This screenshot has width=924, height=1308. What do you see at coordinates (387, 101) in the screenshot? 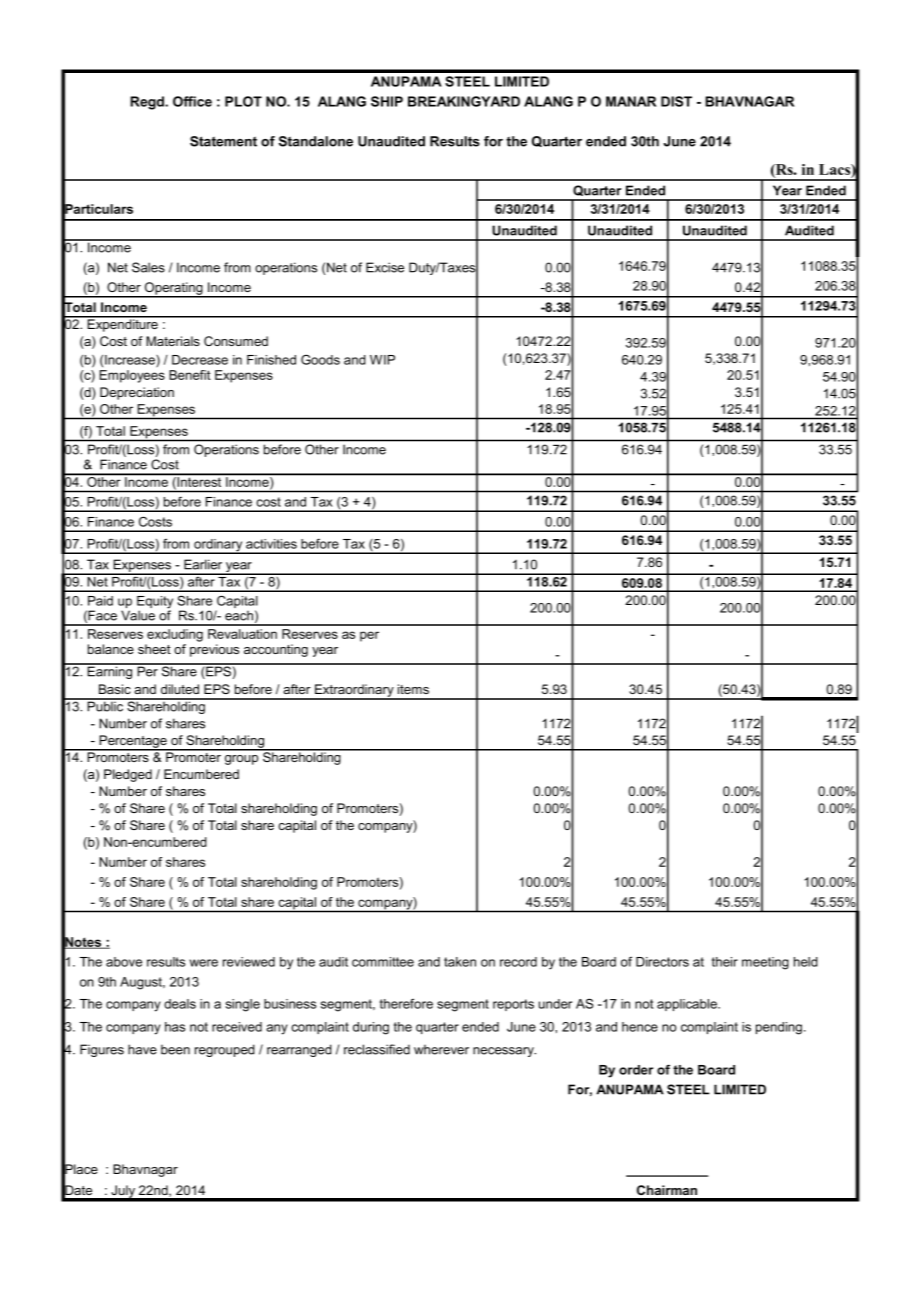
I see `SHIP` at bounding box center [387, 101].
